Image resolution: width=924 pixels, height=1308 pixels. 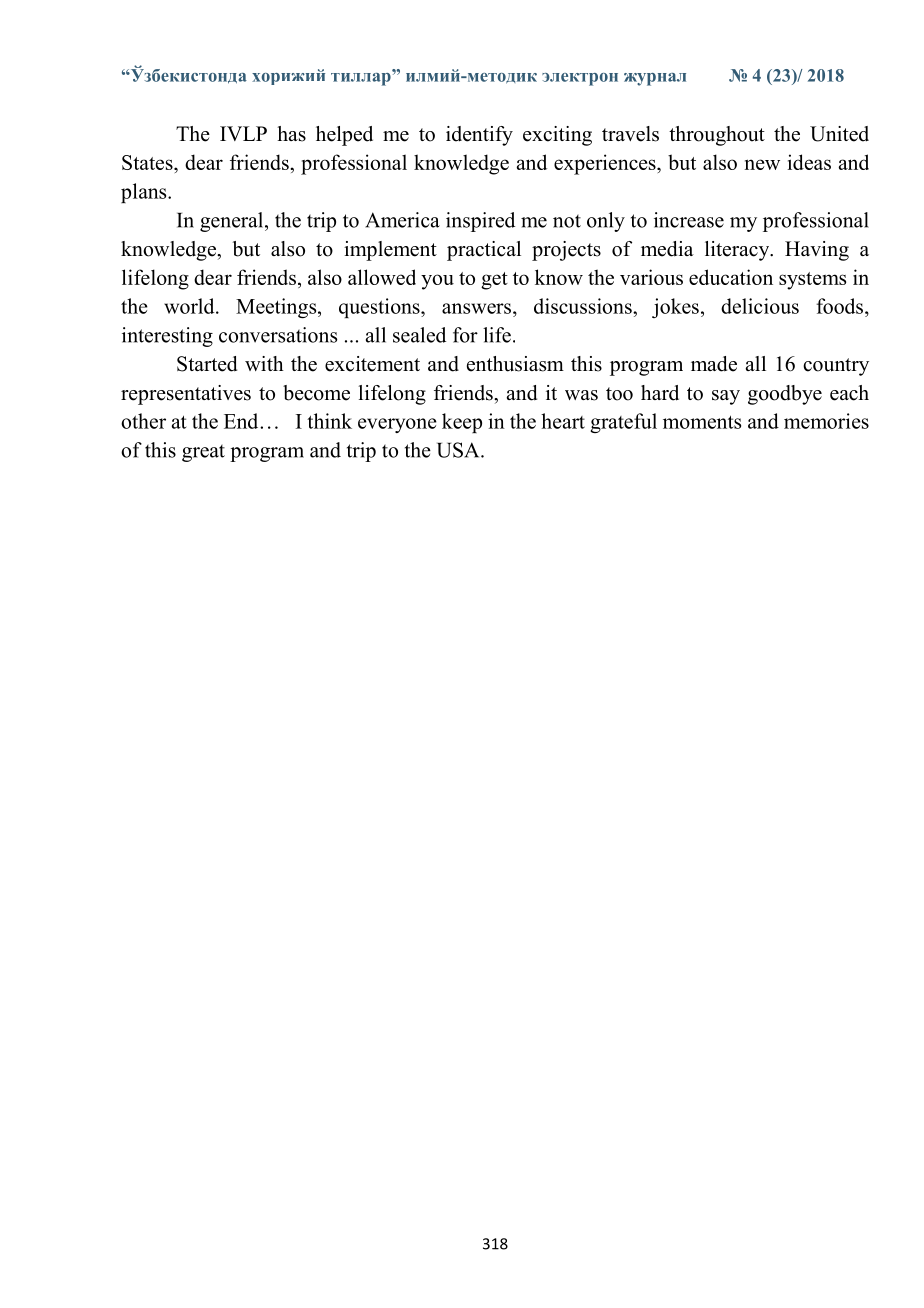 I want to click on identify, so click(x=479, y=136).
